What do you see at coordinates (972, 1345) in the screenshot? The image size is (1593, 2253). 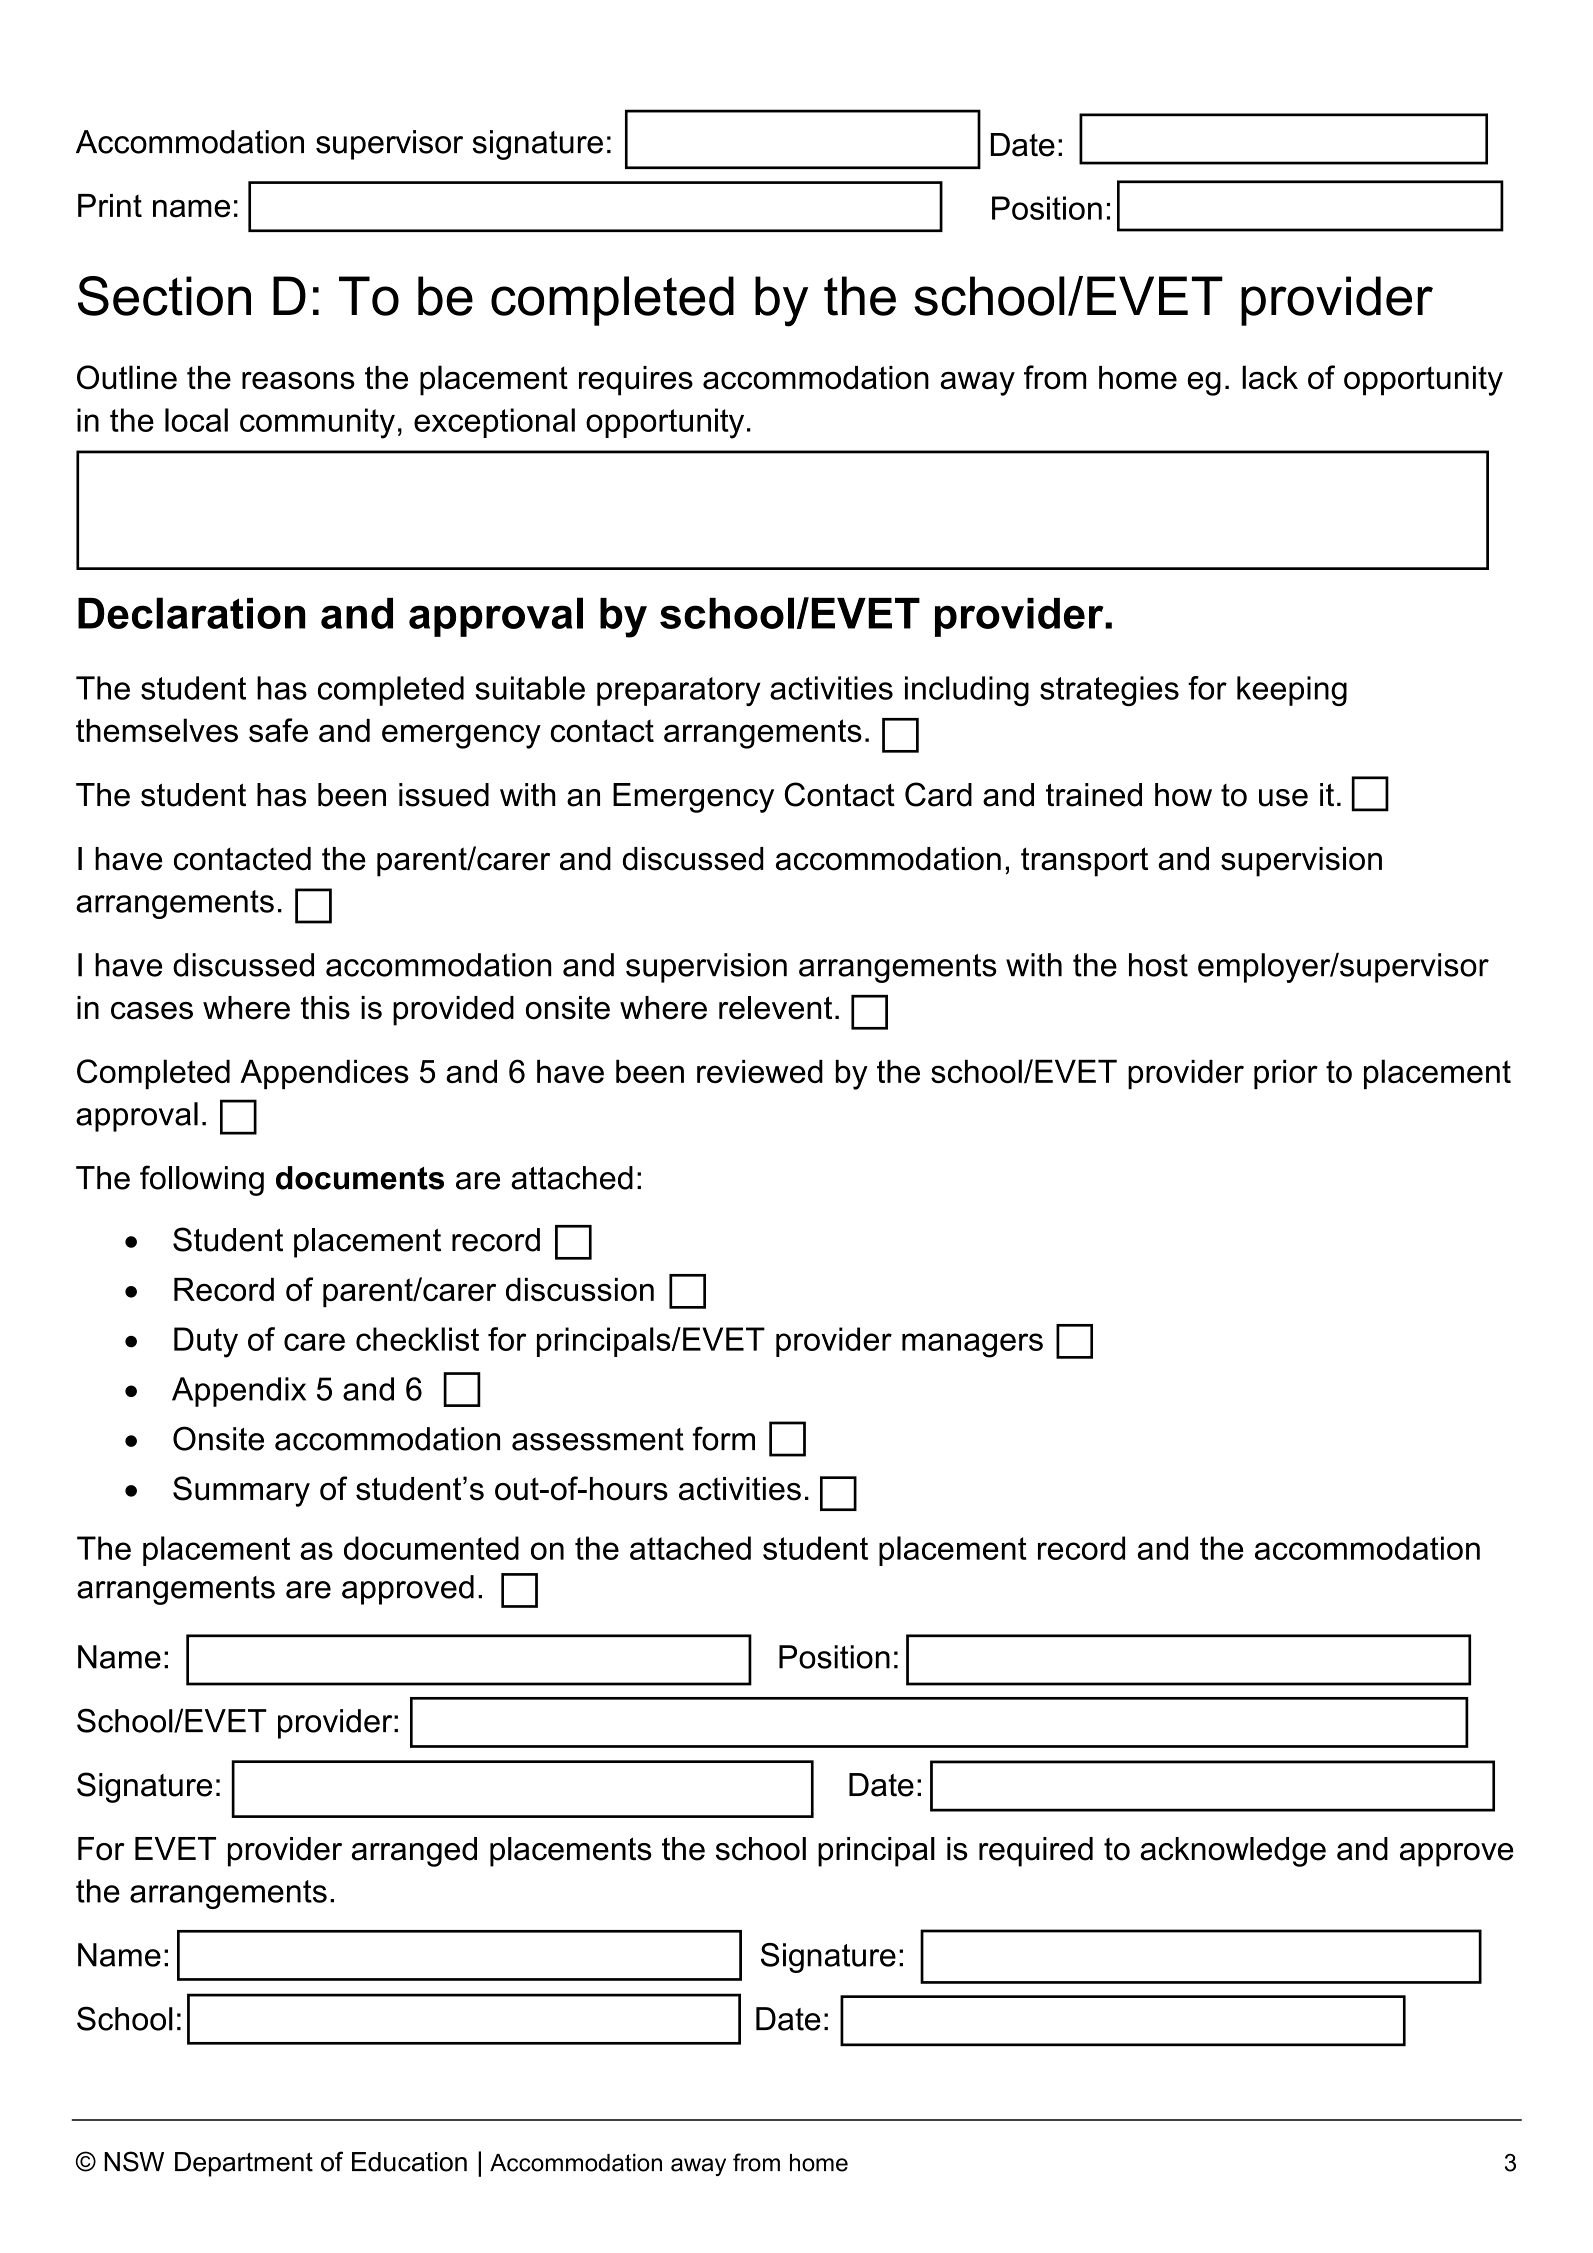 I see `managers` at bounding box center [972, 1345].
